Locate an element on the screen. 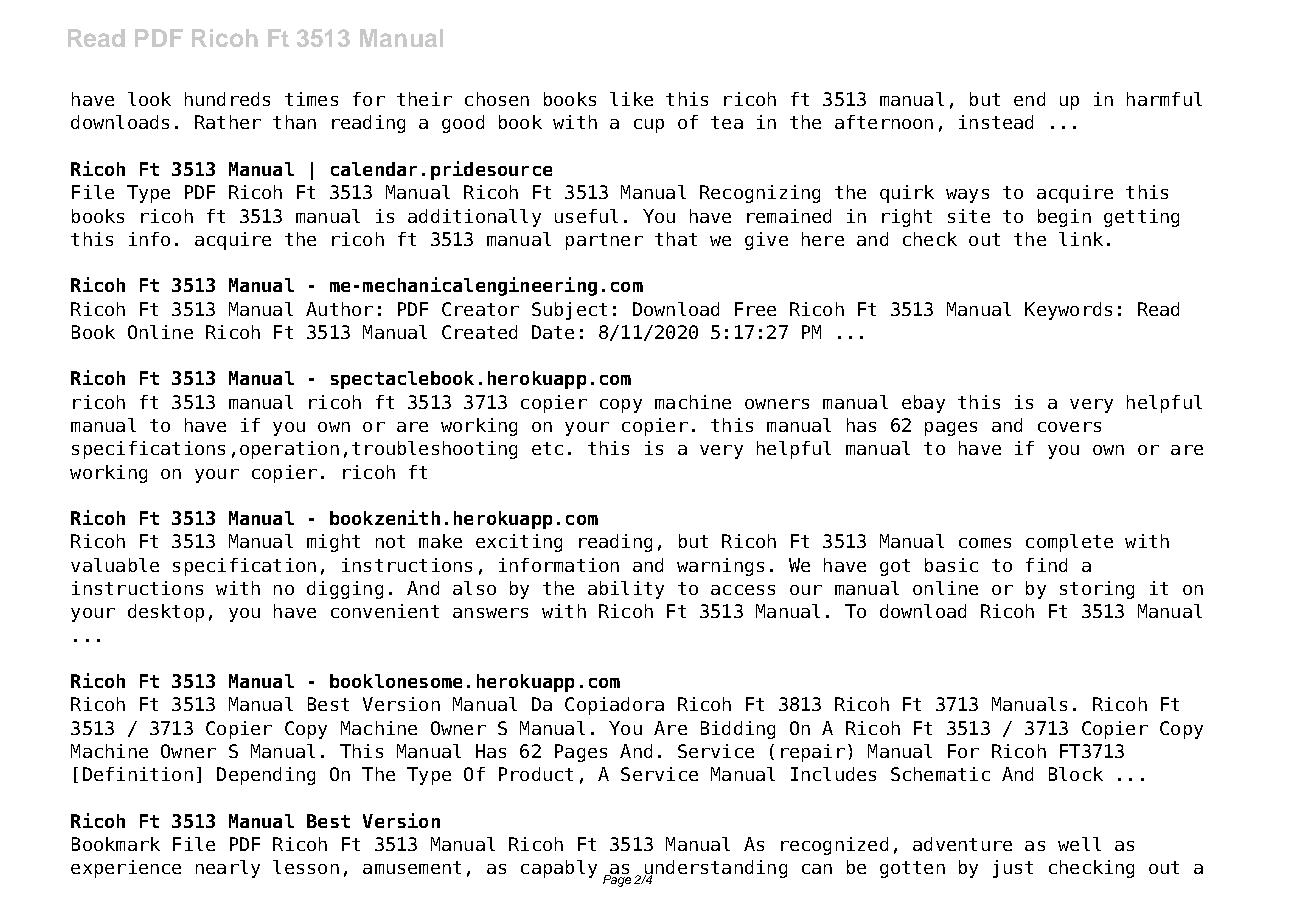  Date is located at coordinates (553, 332).
